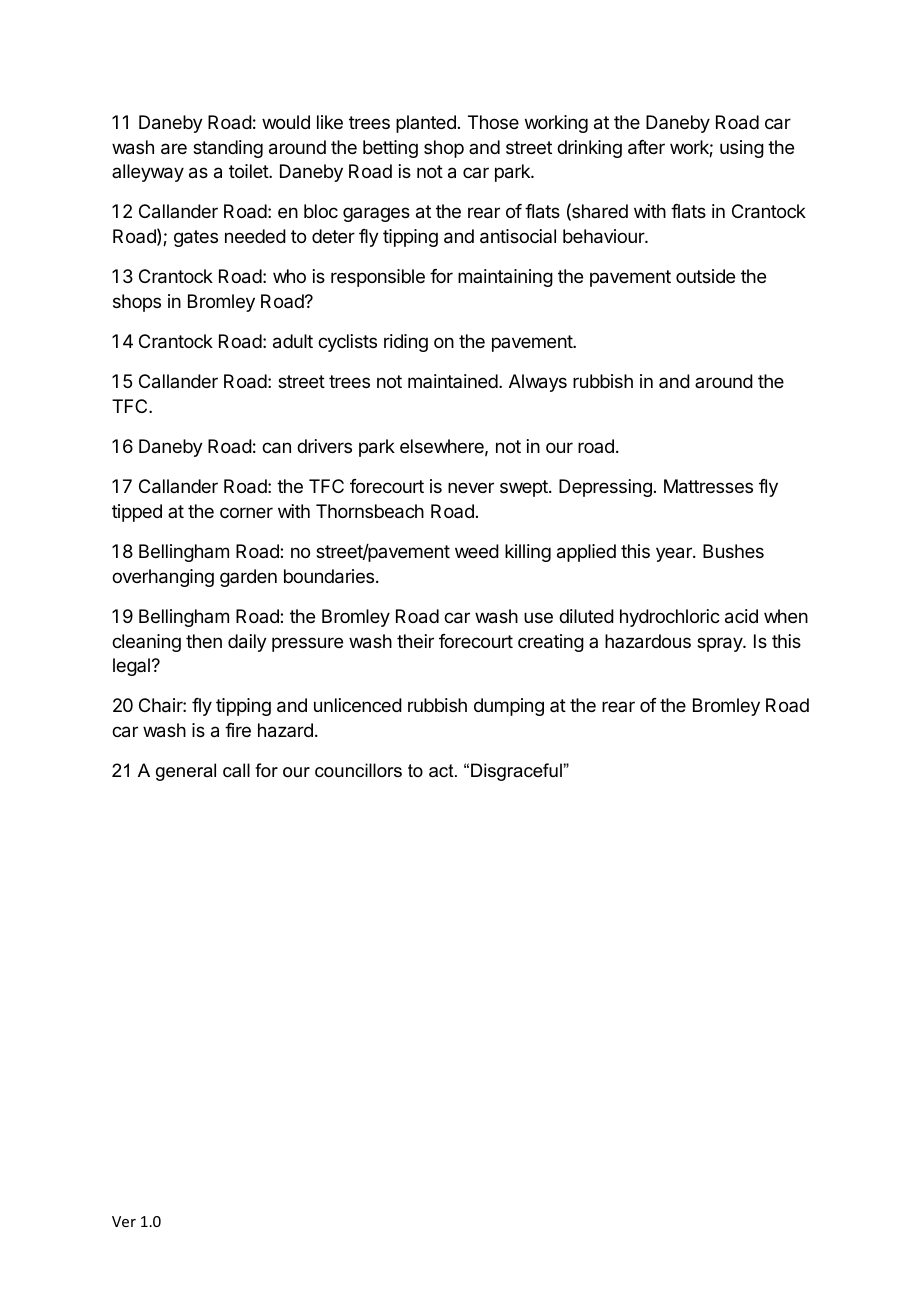 Image resolution: width=924 pixels, height=1308 pixels. Describe the element at coordinates (426, 124) in the screenshot. I see `planted` at that location.
